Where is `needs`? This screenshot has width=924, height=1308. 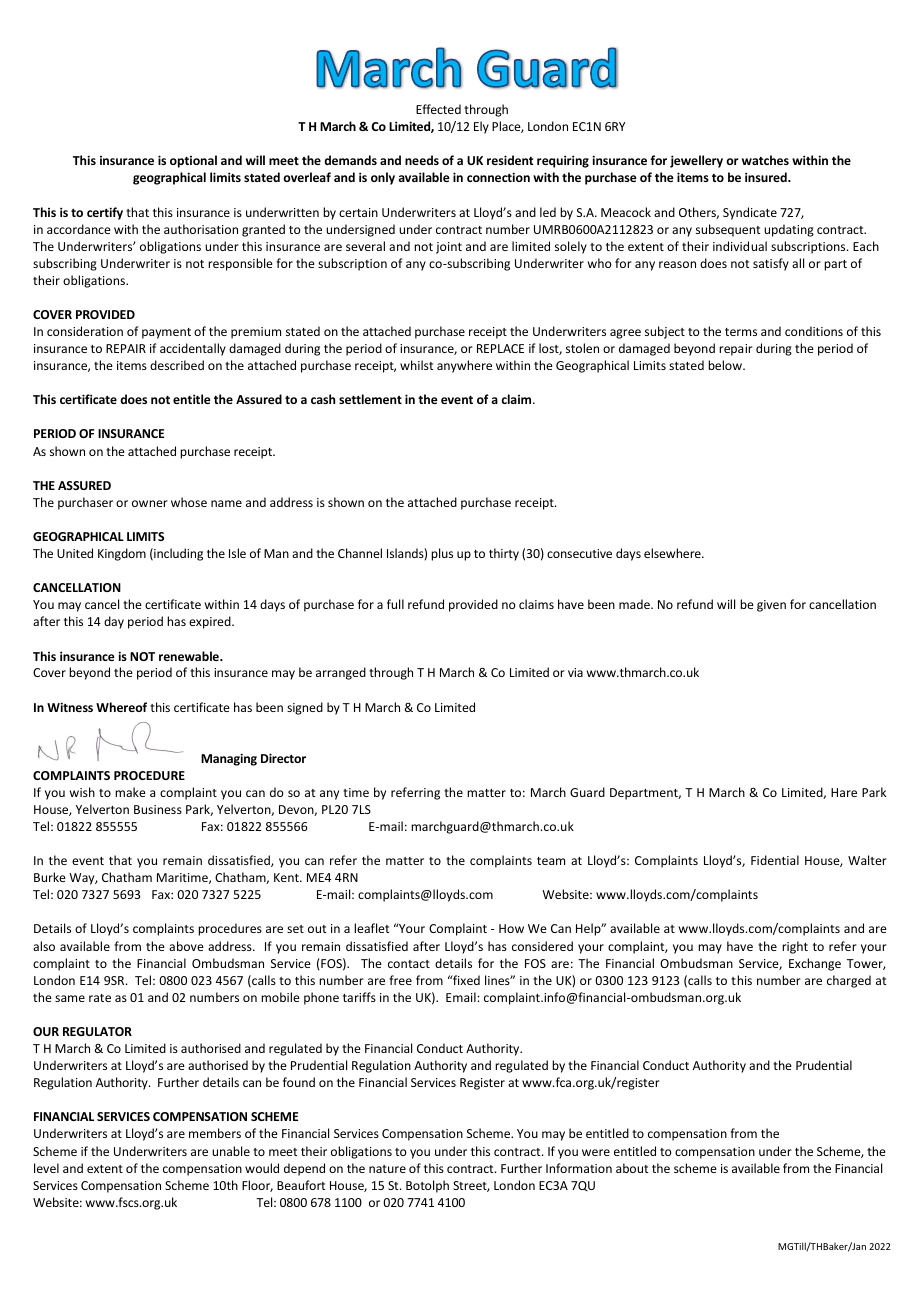
needs is located at coordinates (422, 160).
